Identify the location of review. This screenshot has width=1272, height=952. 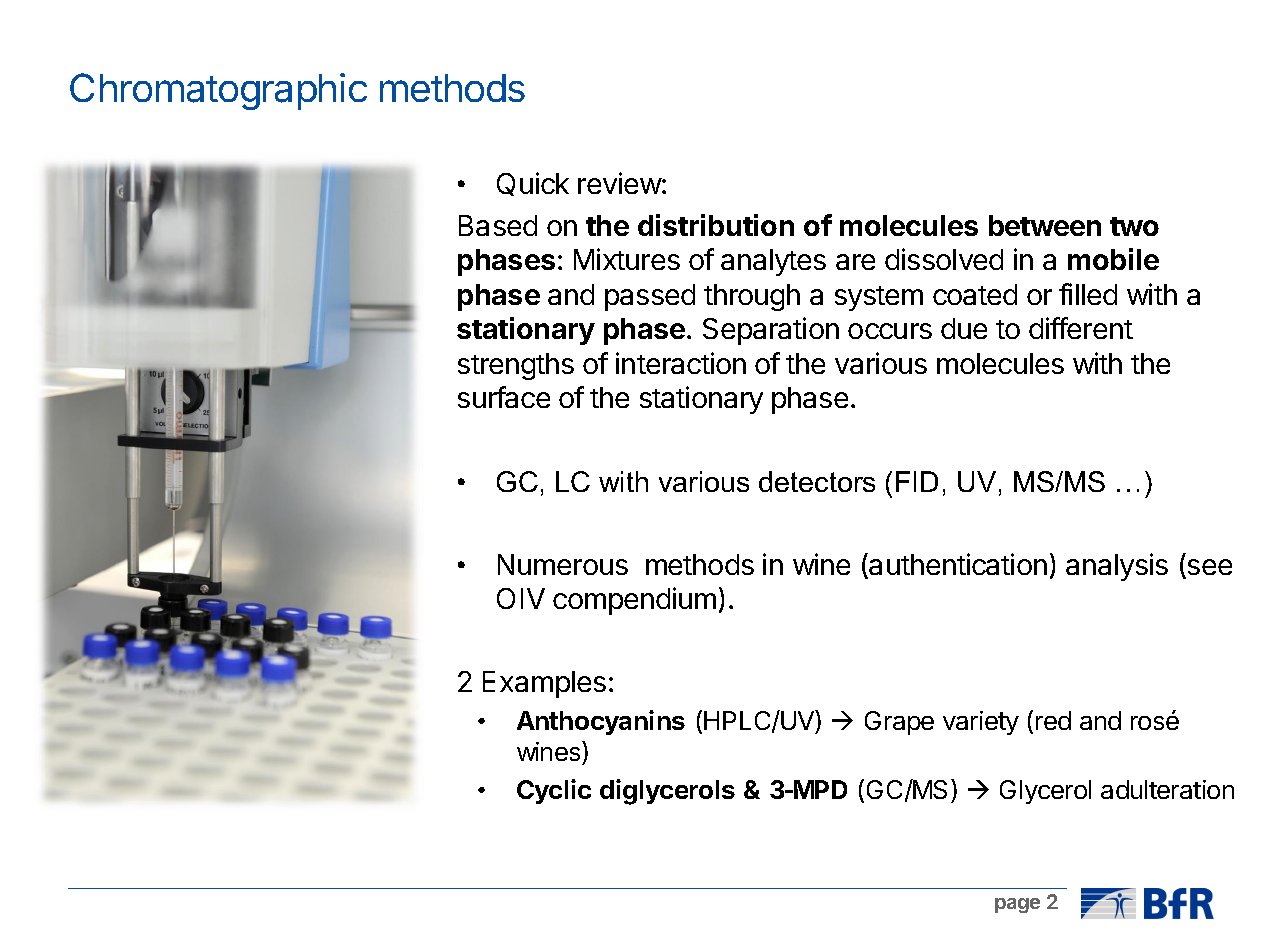
(620, 183).
